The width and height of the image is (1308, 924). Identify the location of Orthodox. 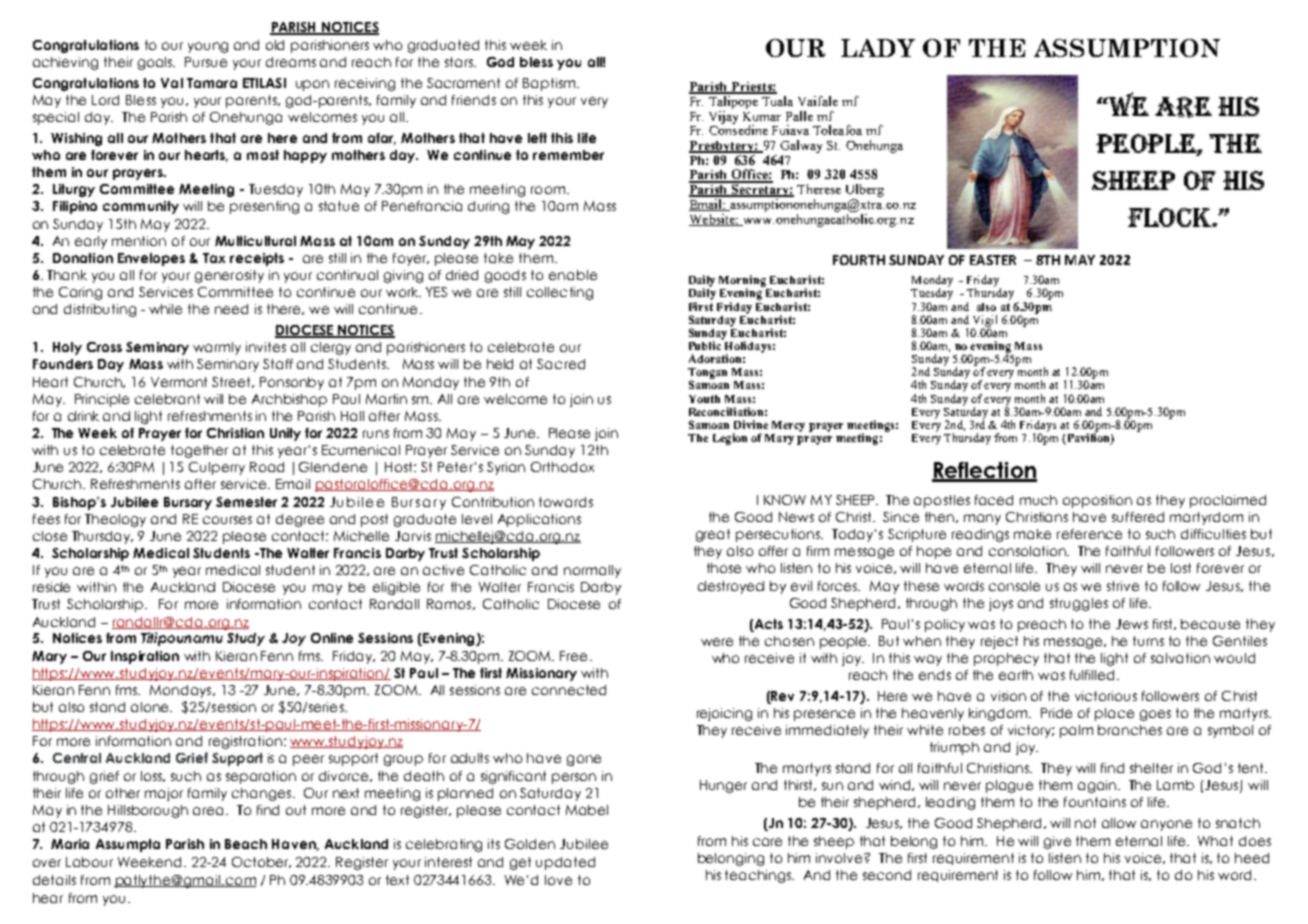
(562, 467).
